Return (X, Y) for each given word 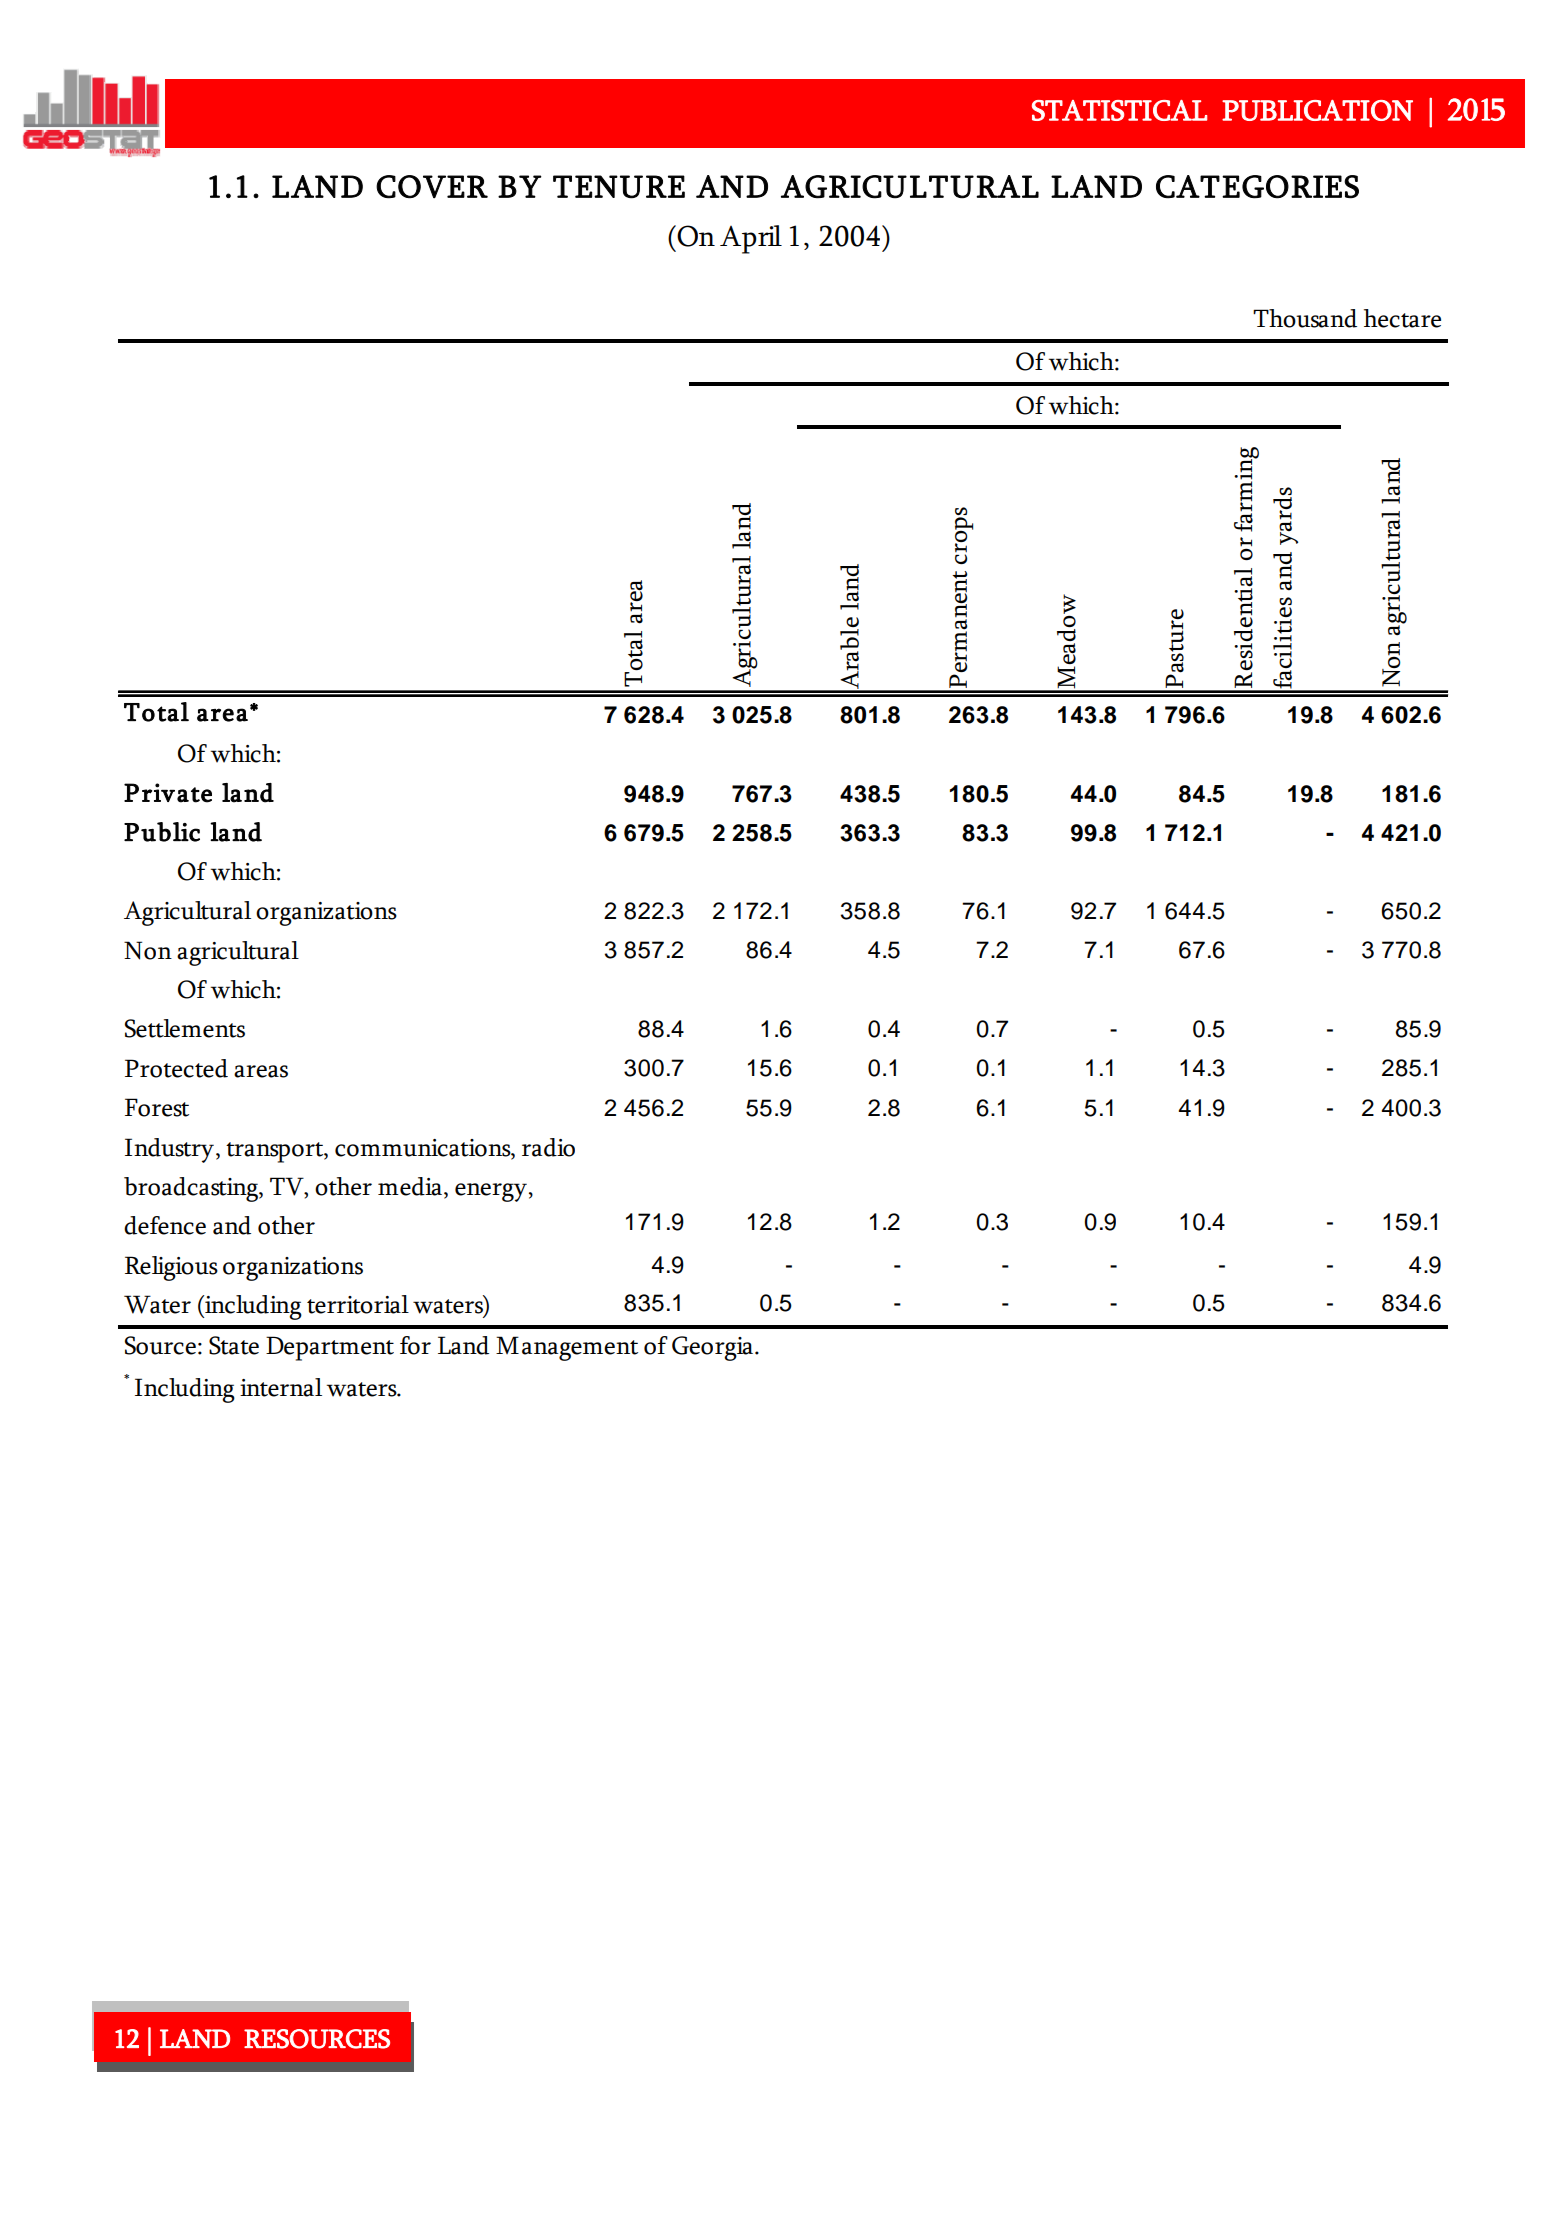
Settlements (185, 1028)
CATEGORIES (1257, 187)
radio (548, 1147)
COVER (432, 187)
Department (330, 1348)
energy (491, 1192)
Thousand (1305, 318)
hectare (1402, 318)
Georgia (714, 1348)
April (751, 239)
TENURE (619, 187)
